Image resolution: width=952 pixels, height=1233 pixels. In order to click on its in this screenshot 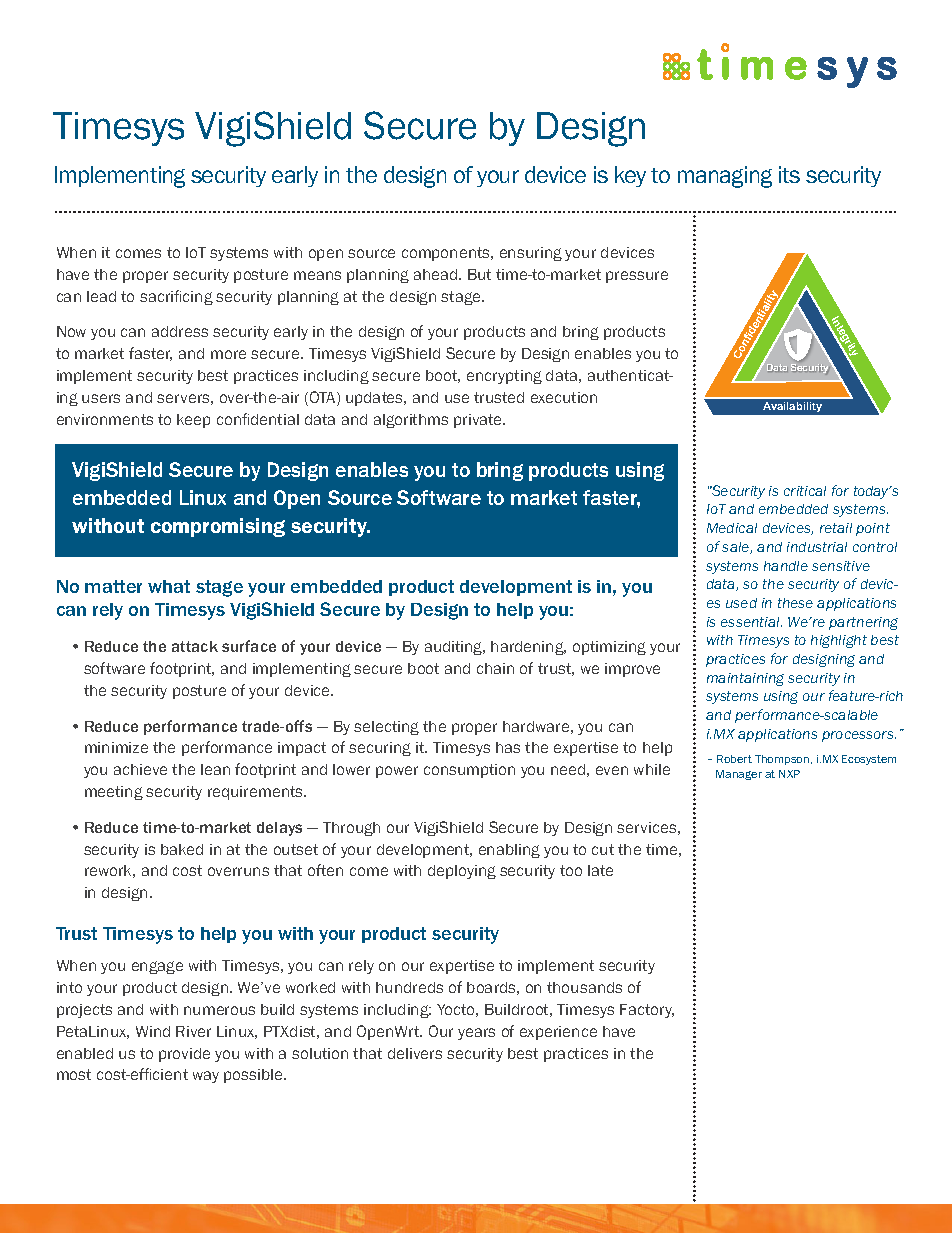, I will do `click(789, 174)`.
